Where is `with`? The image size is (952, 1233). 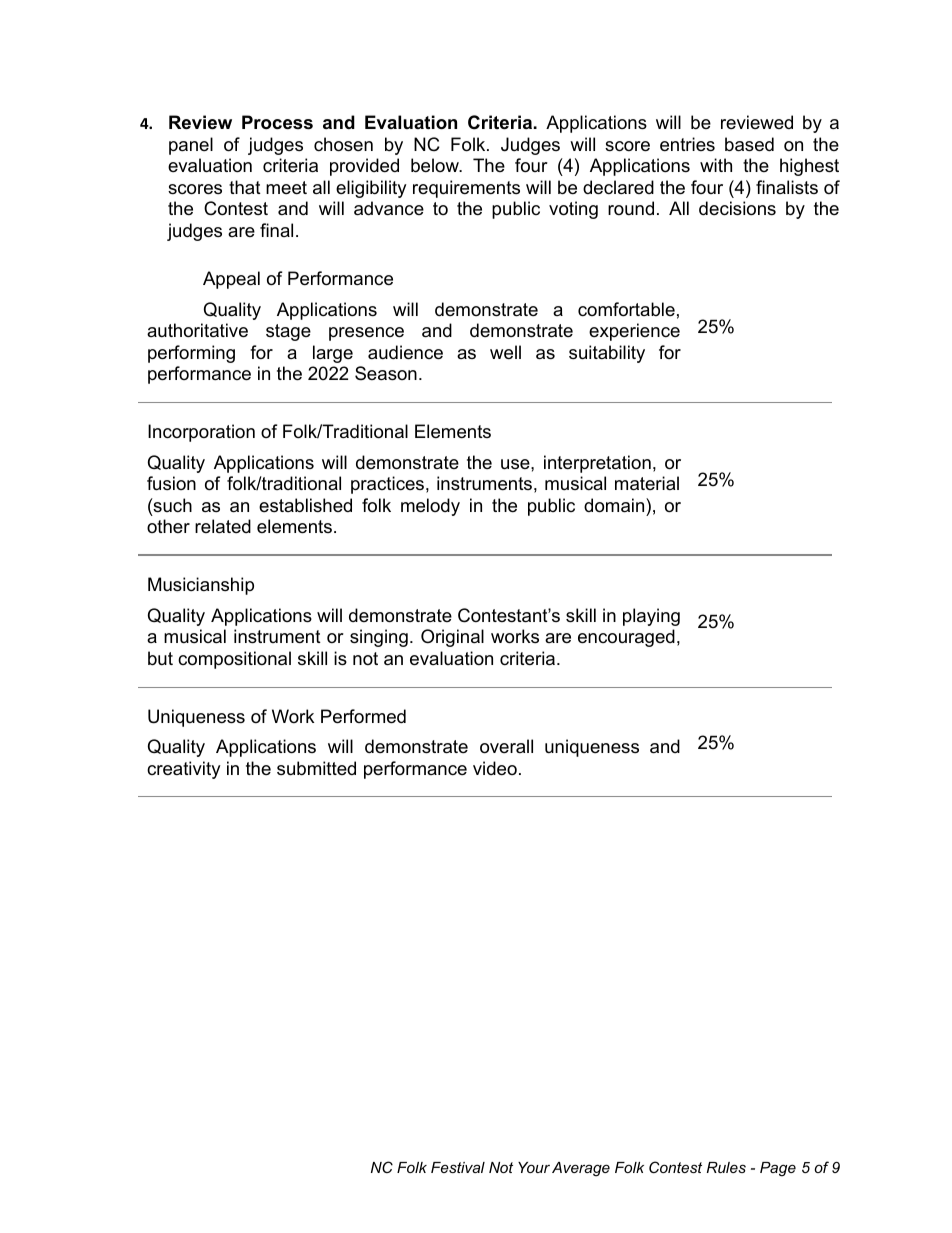 with is located at coordinates (716, 165).
